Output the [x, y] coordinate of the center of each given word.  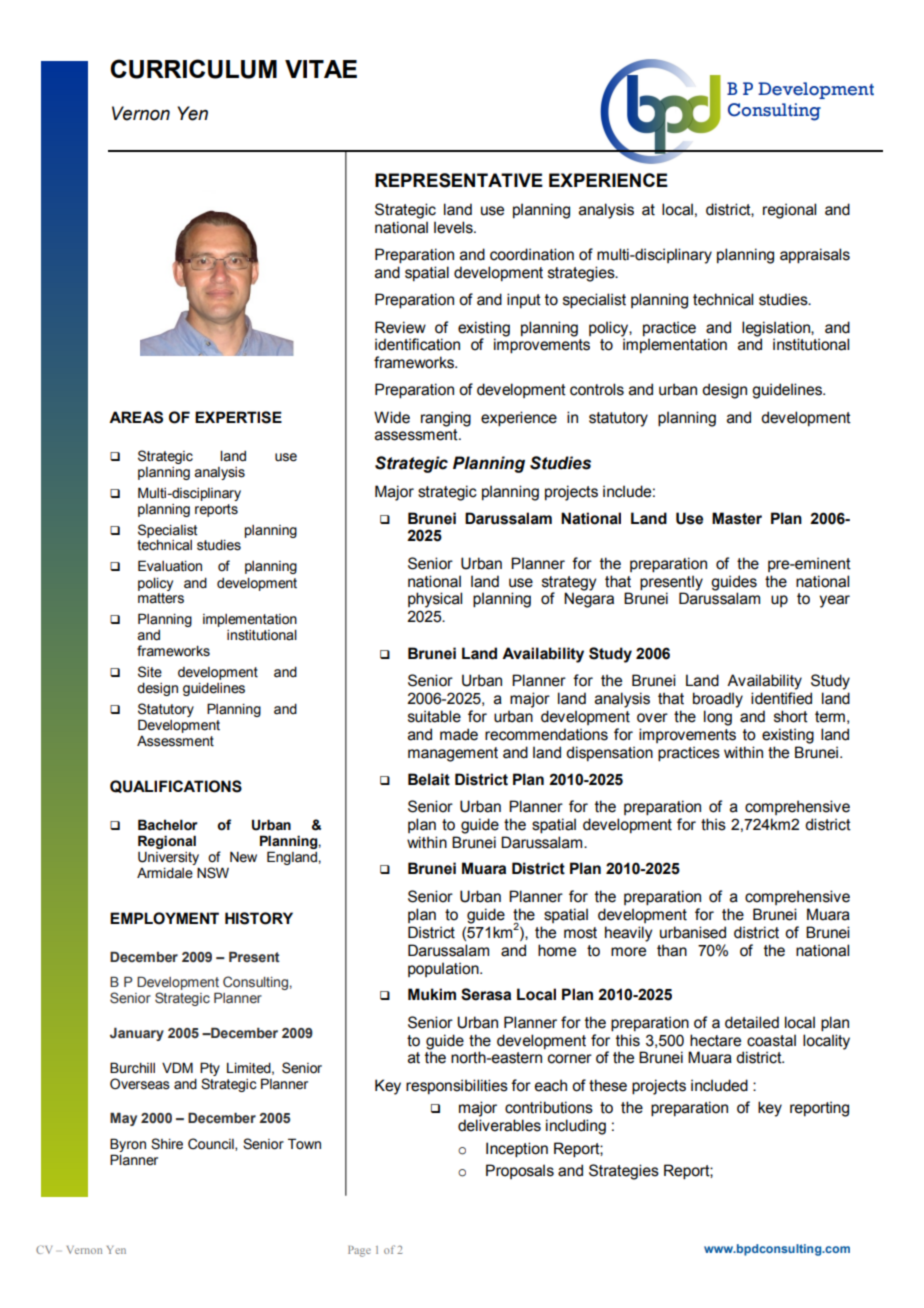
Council [212, 1144]
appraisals [815, 256]
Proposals [520, 1171]
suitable [434, 716]
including [576, 1127]
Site [150, 672]
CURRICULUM [193, 69]
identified [781, 698]
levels [454, 227]
